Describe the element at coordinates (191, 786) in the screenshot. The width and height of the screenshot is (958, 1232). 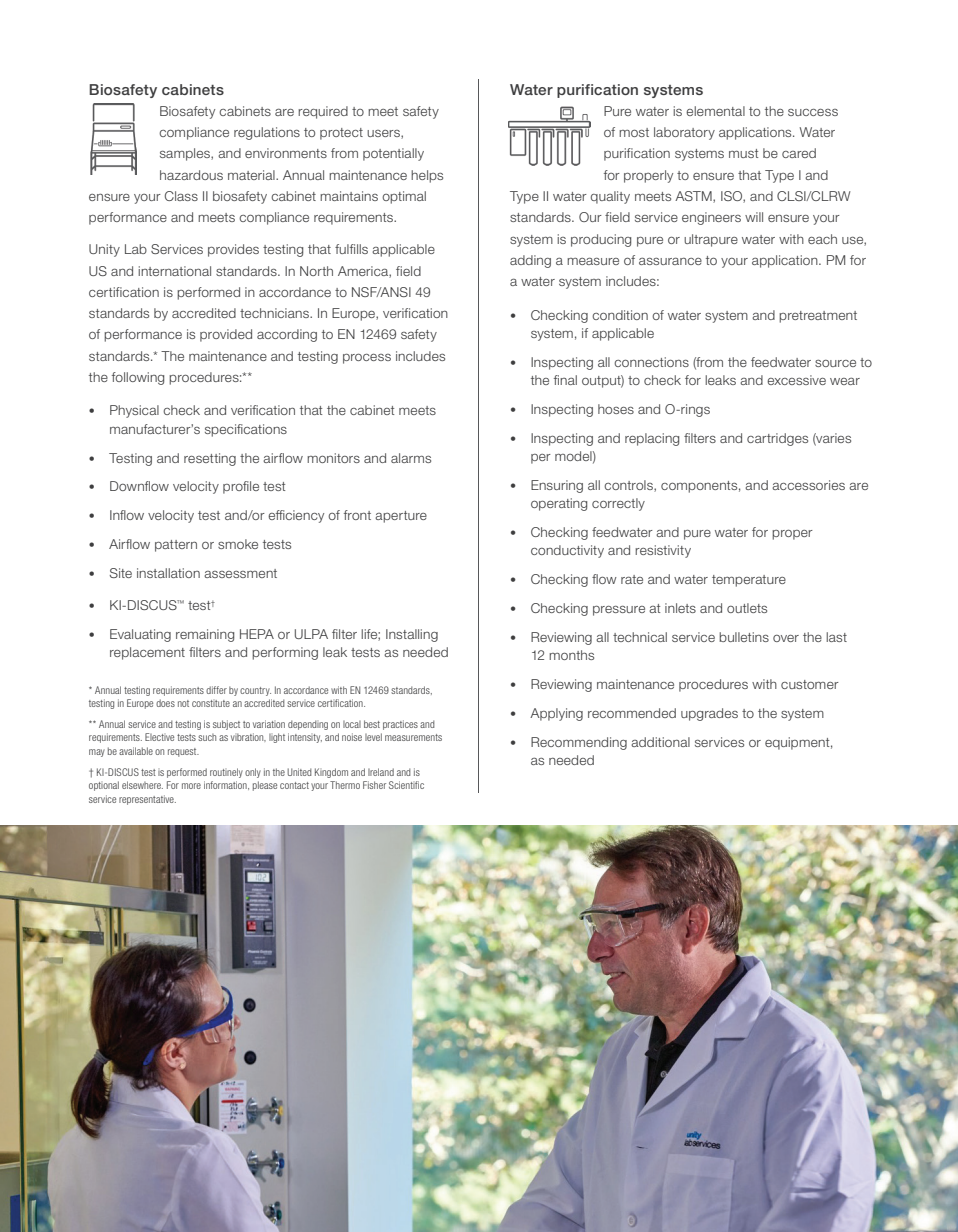
I see `more` at that location.
